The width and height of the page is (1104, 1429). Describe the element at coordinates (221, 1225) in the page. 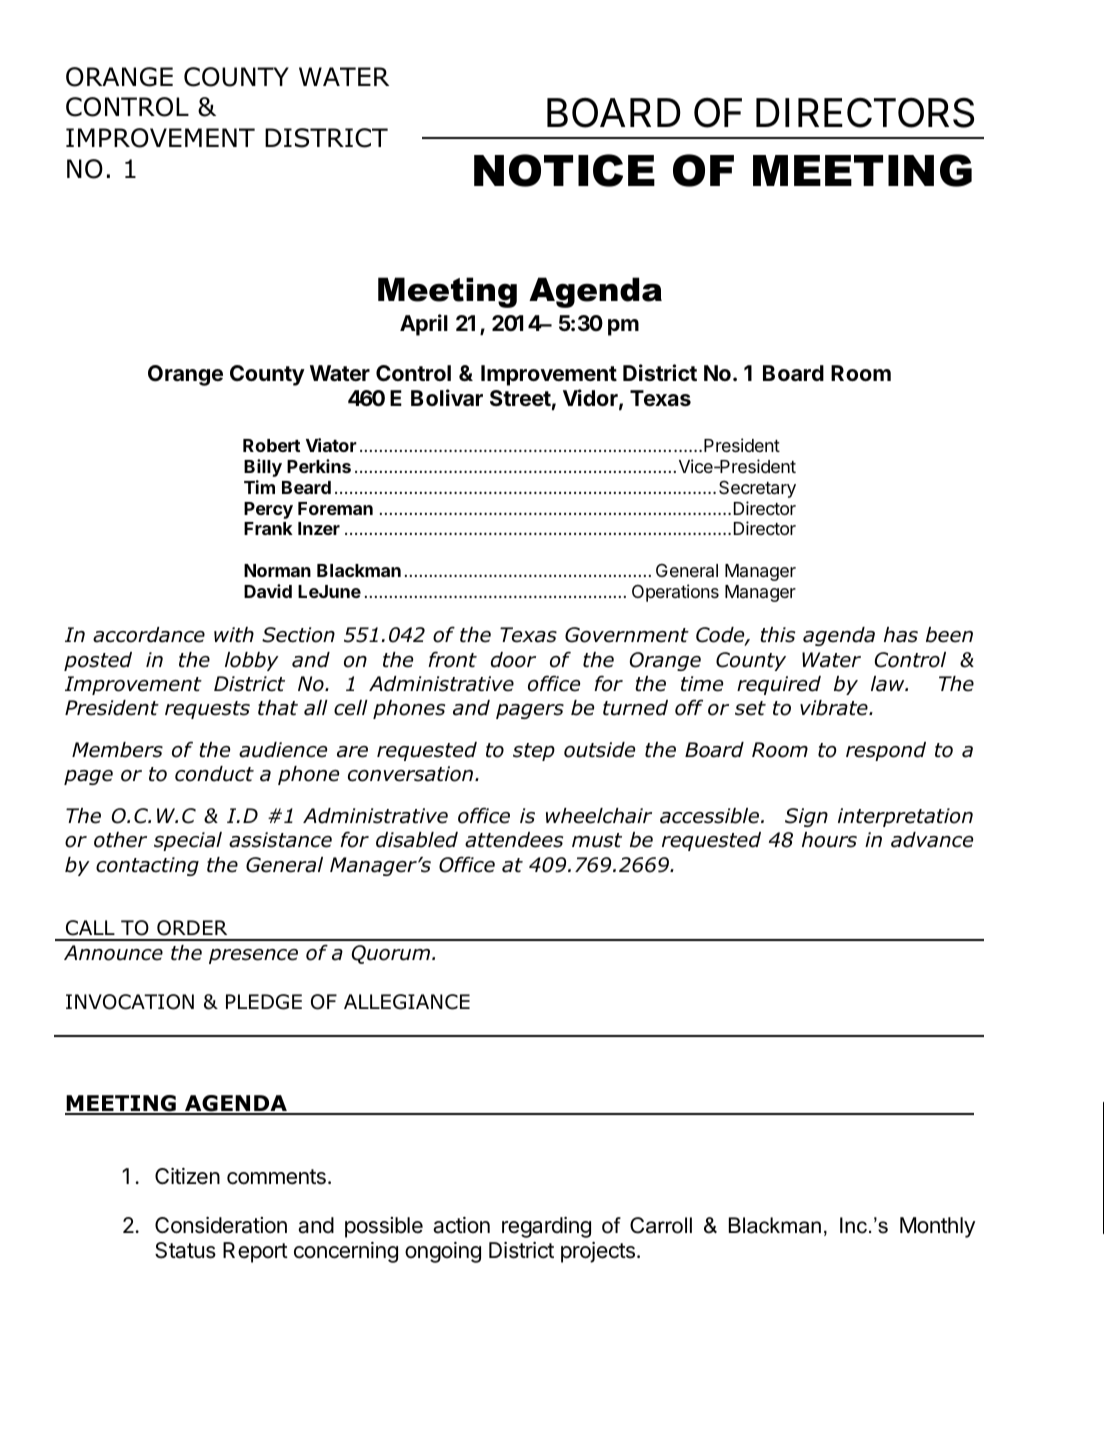

I see `Consideration` at that location.
